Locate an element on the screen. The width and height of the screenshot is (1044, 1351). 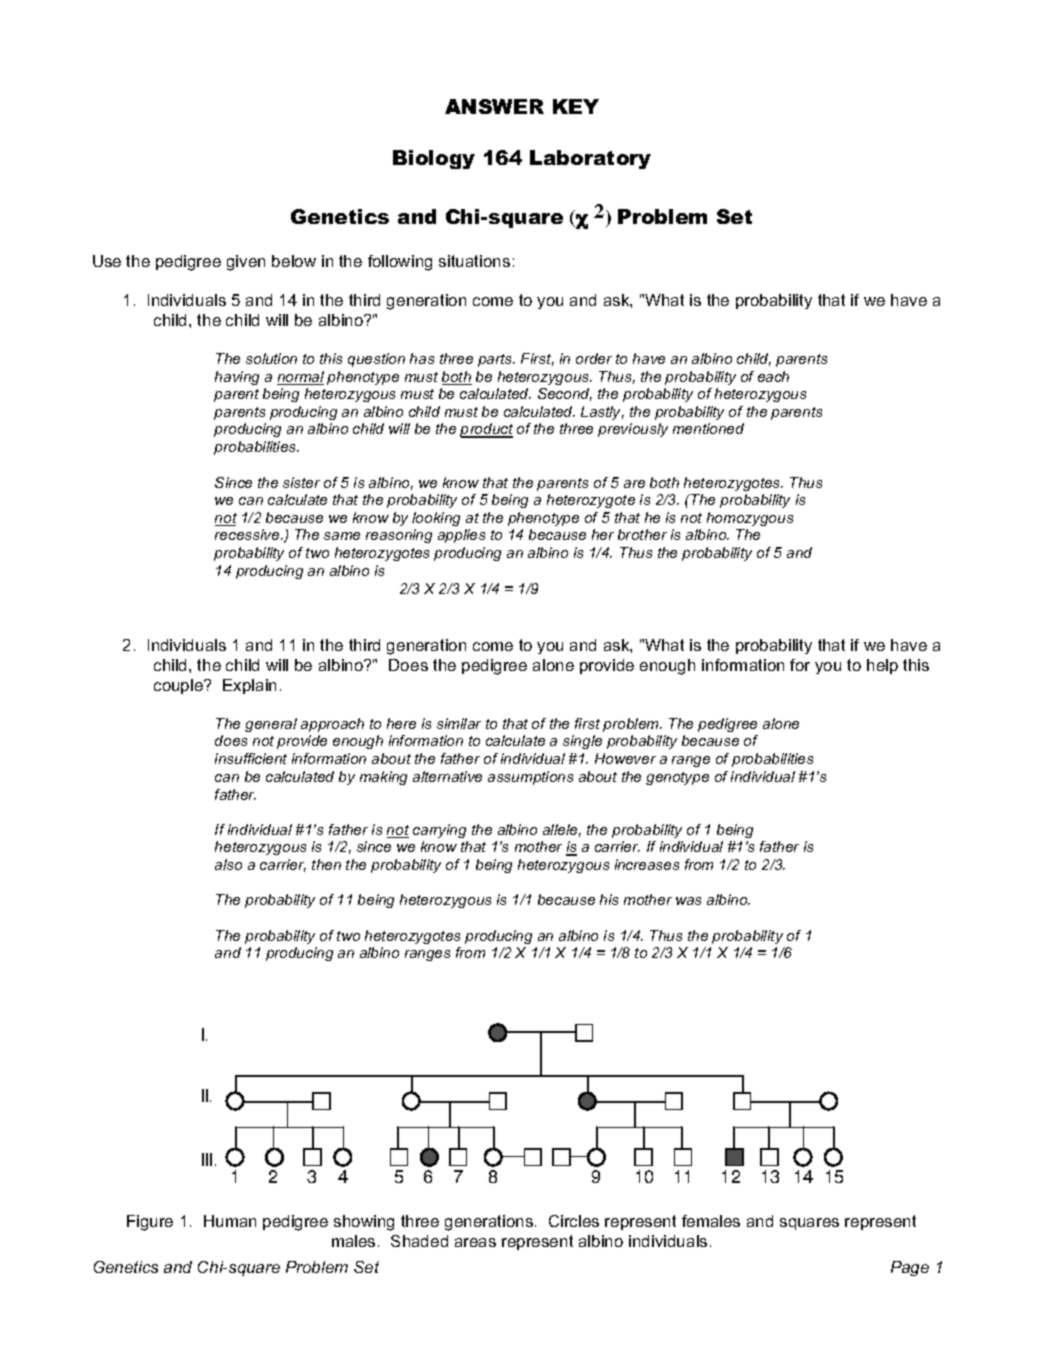
Second is located at coordinates (565, 394).
